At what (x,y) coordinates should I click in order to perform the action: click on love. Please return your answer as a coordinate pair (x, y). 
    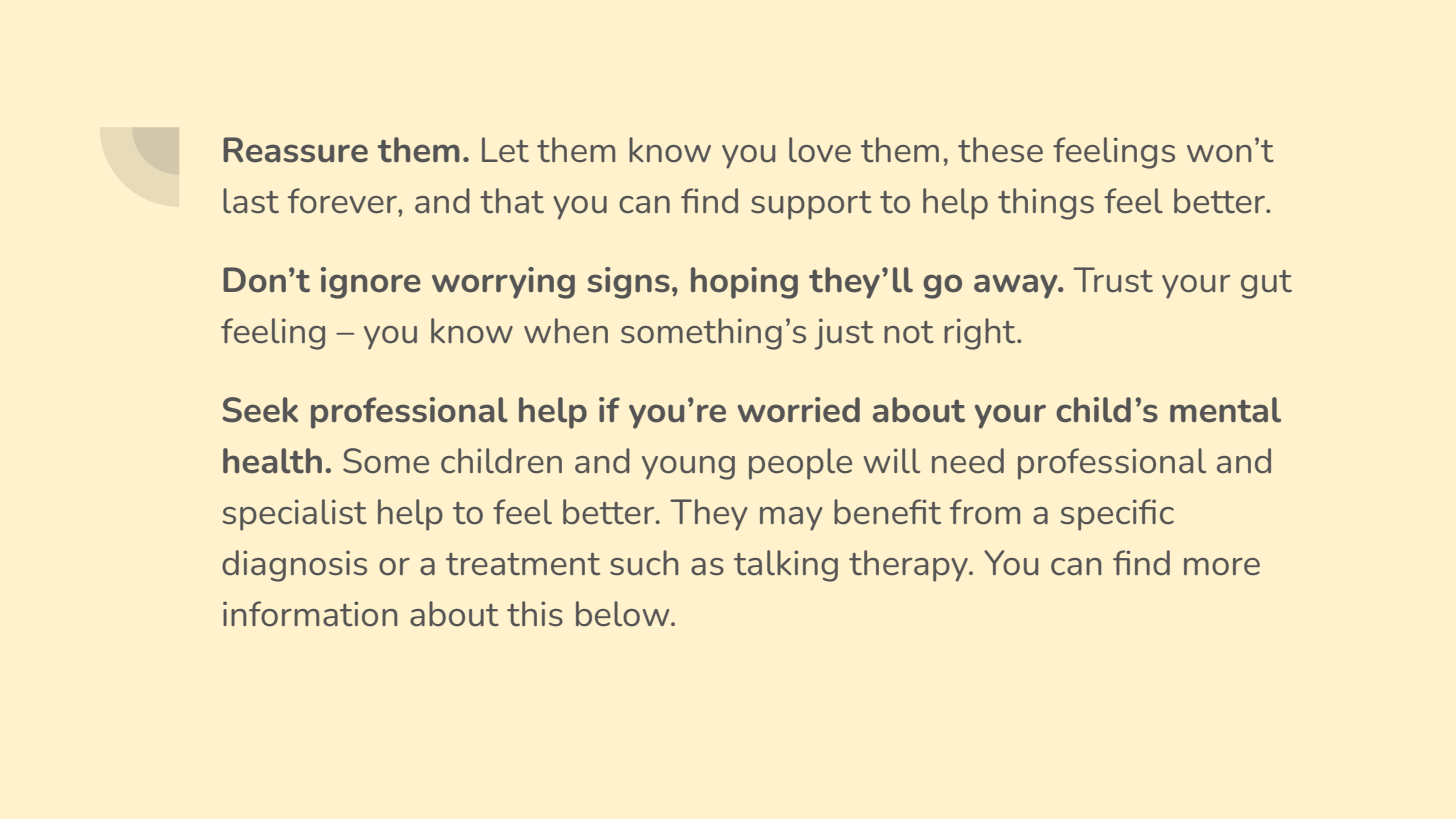
    Looking at the image, I should click on (820, 150).
